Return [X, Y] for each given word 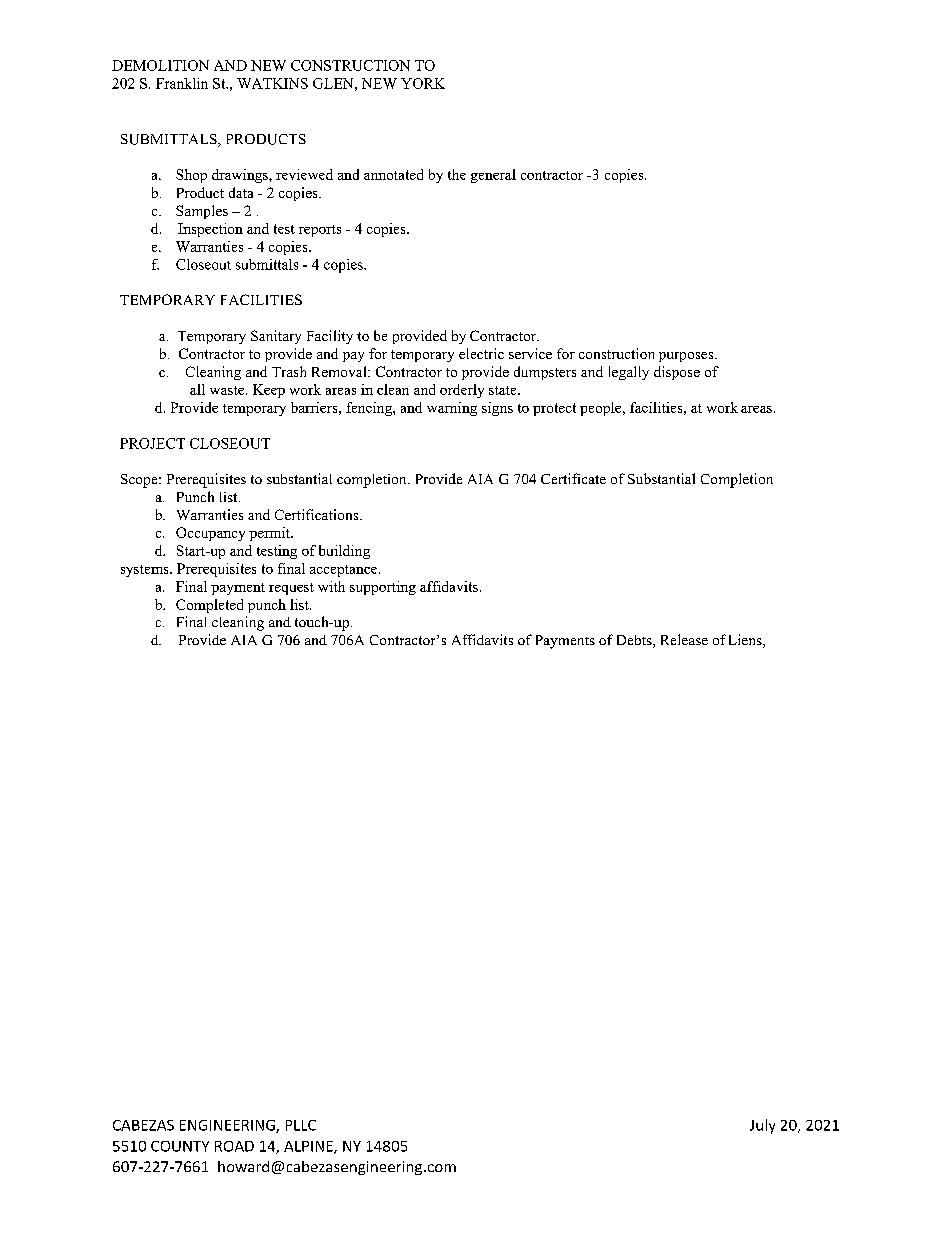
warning [452, 409]
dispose [677, 373]
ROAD [234, 1146]
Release [684, 639]
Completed [209, 606]
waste [228, 390]
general [493, 176]
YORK [423, 83]
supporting [383, 588]
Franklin [182, 83]
